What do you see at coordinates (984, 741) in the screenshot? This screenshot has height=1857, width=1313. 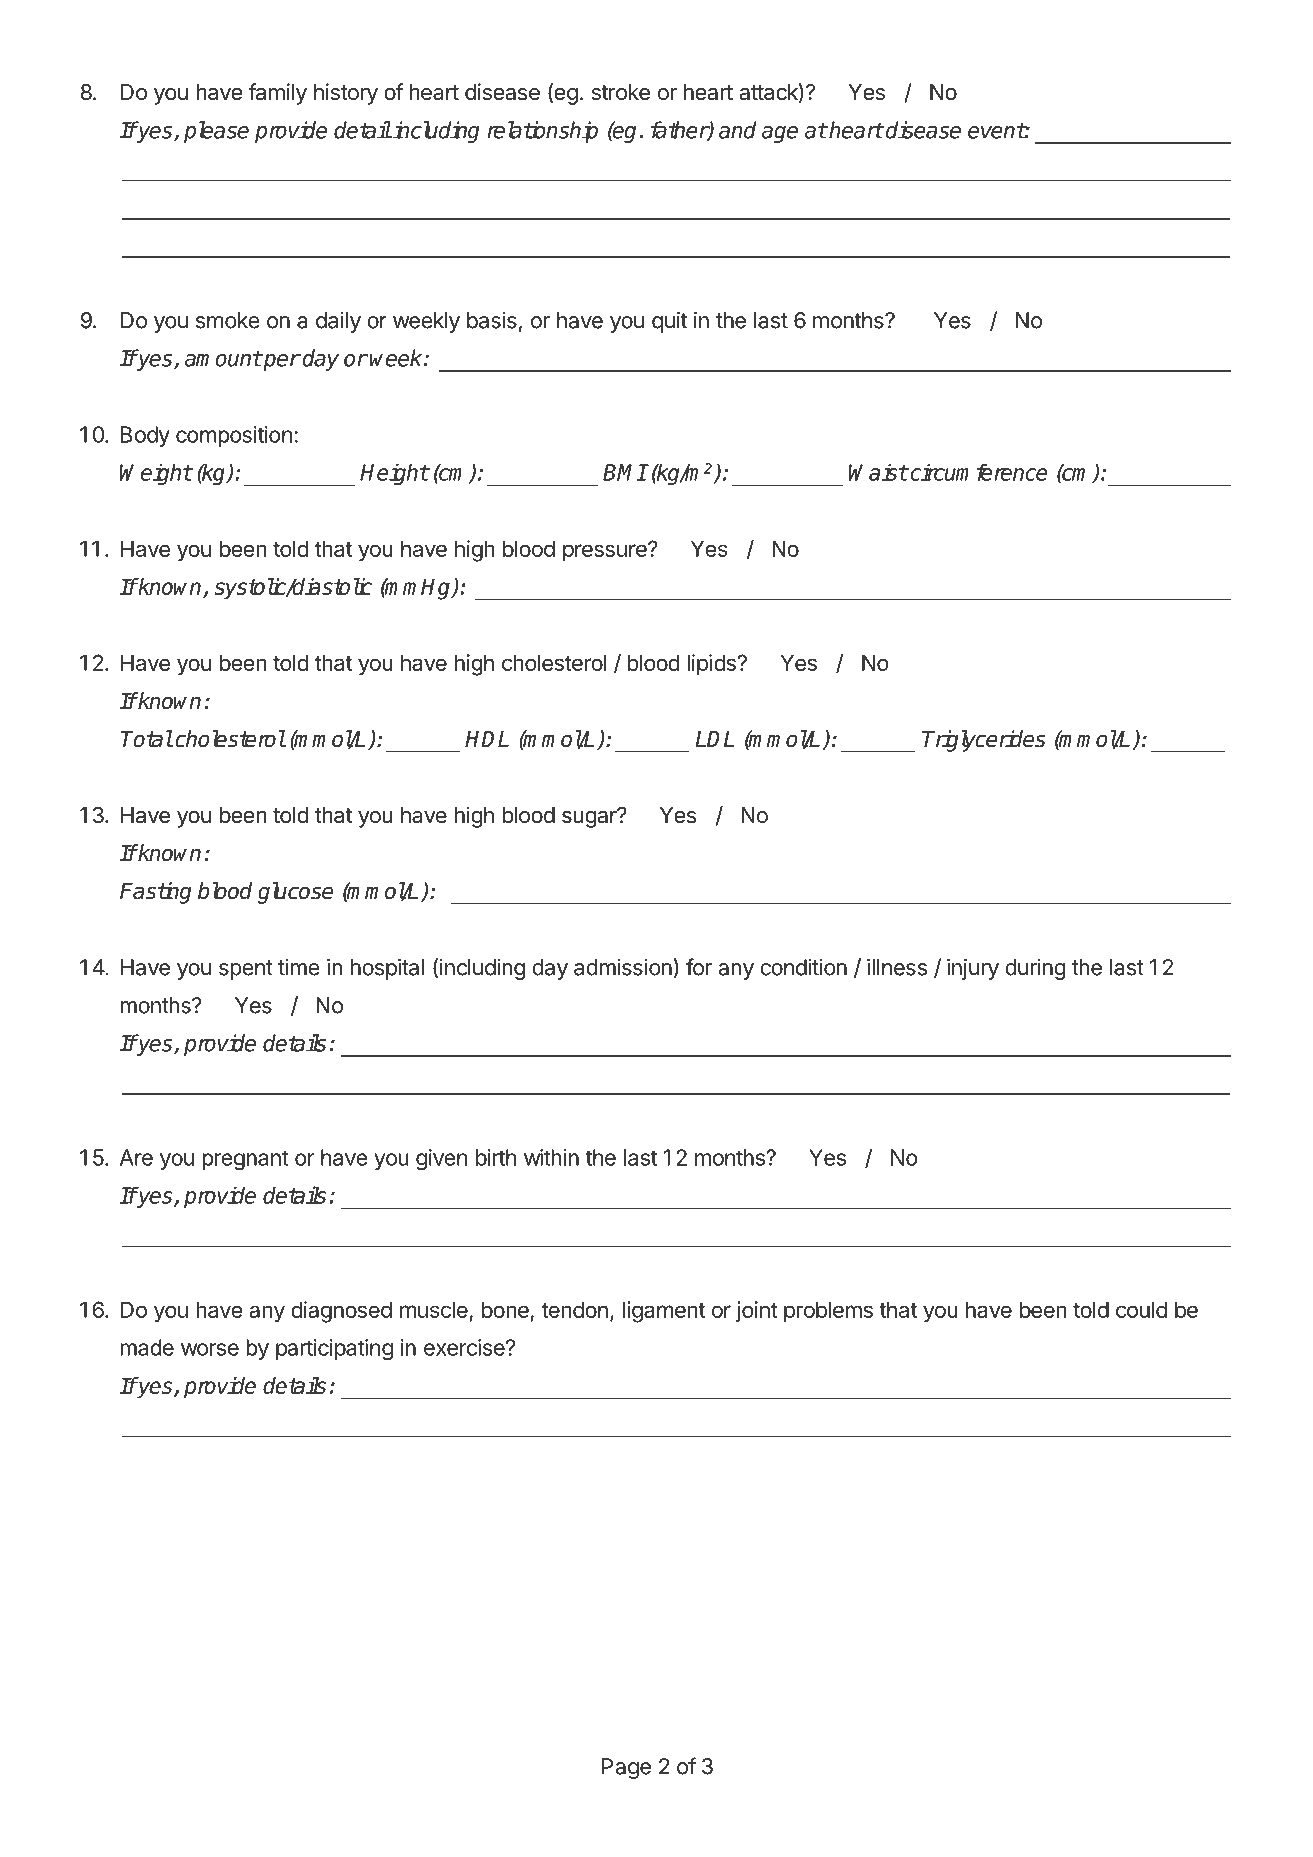 I see `Triglycerides` at bounding box center [984, 741].
